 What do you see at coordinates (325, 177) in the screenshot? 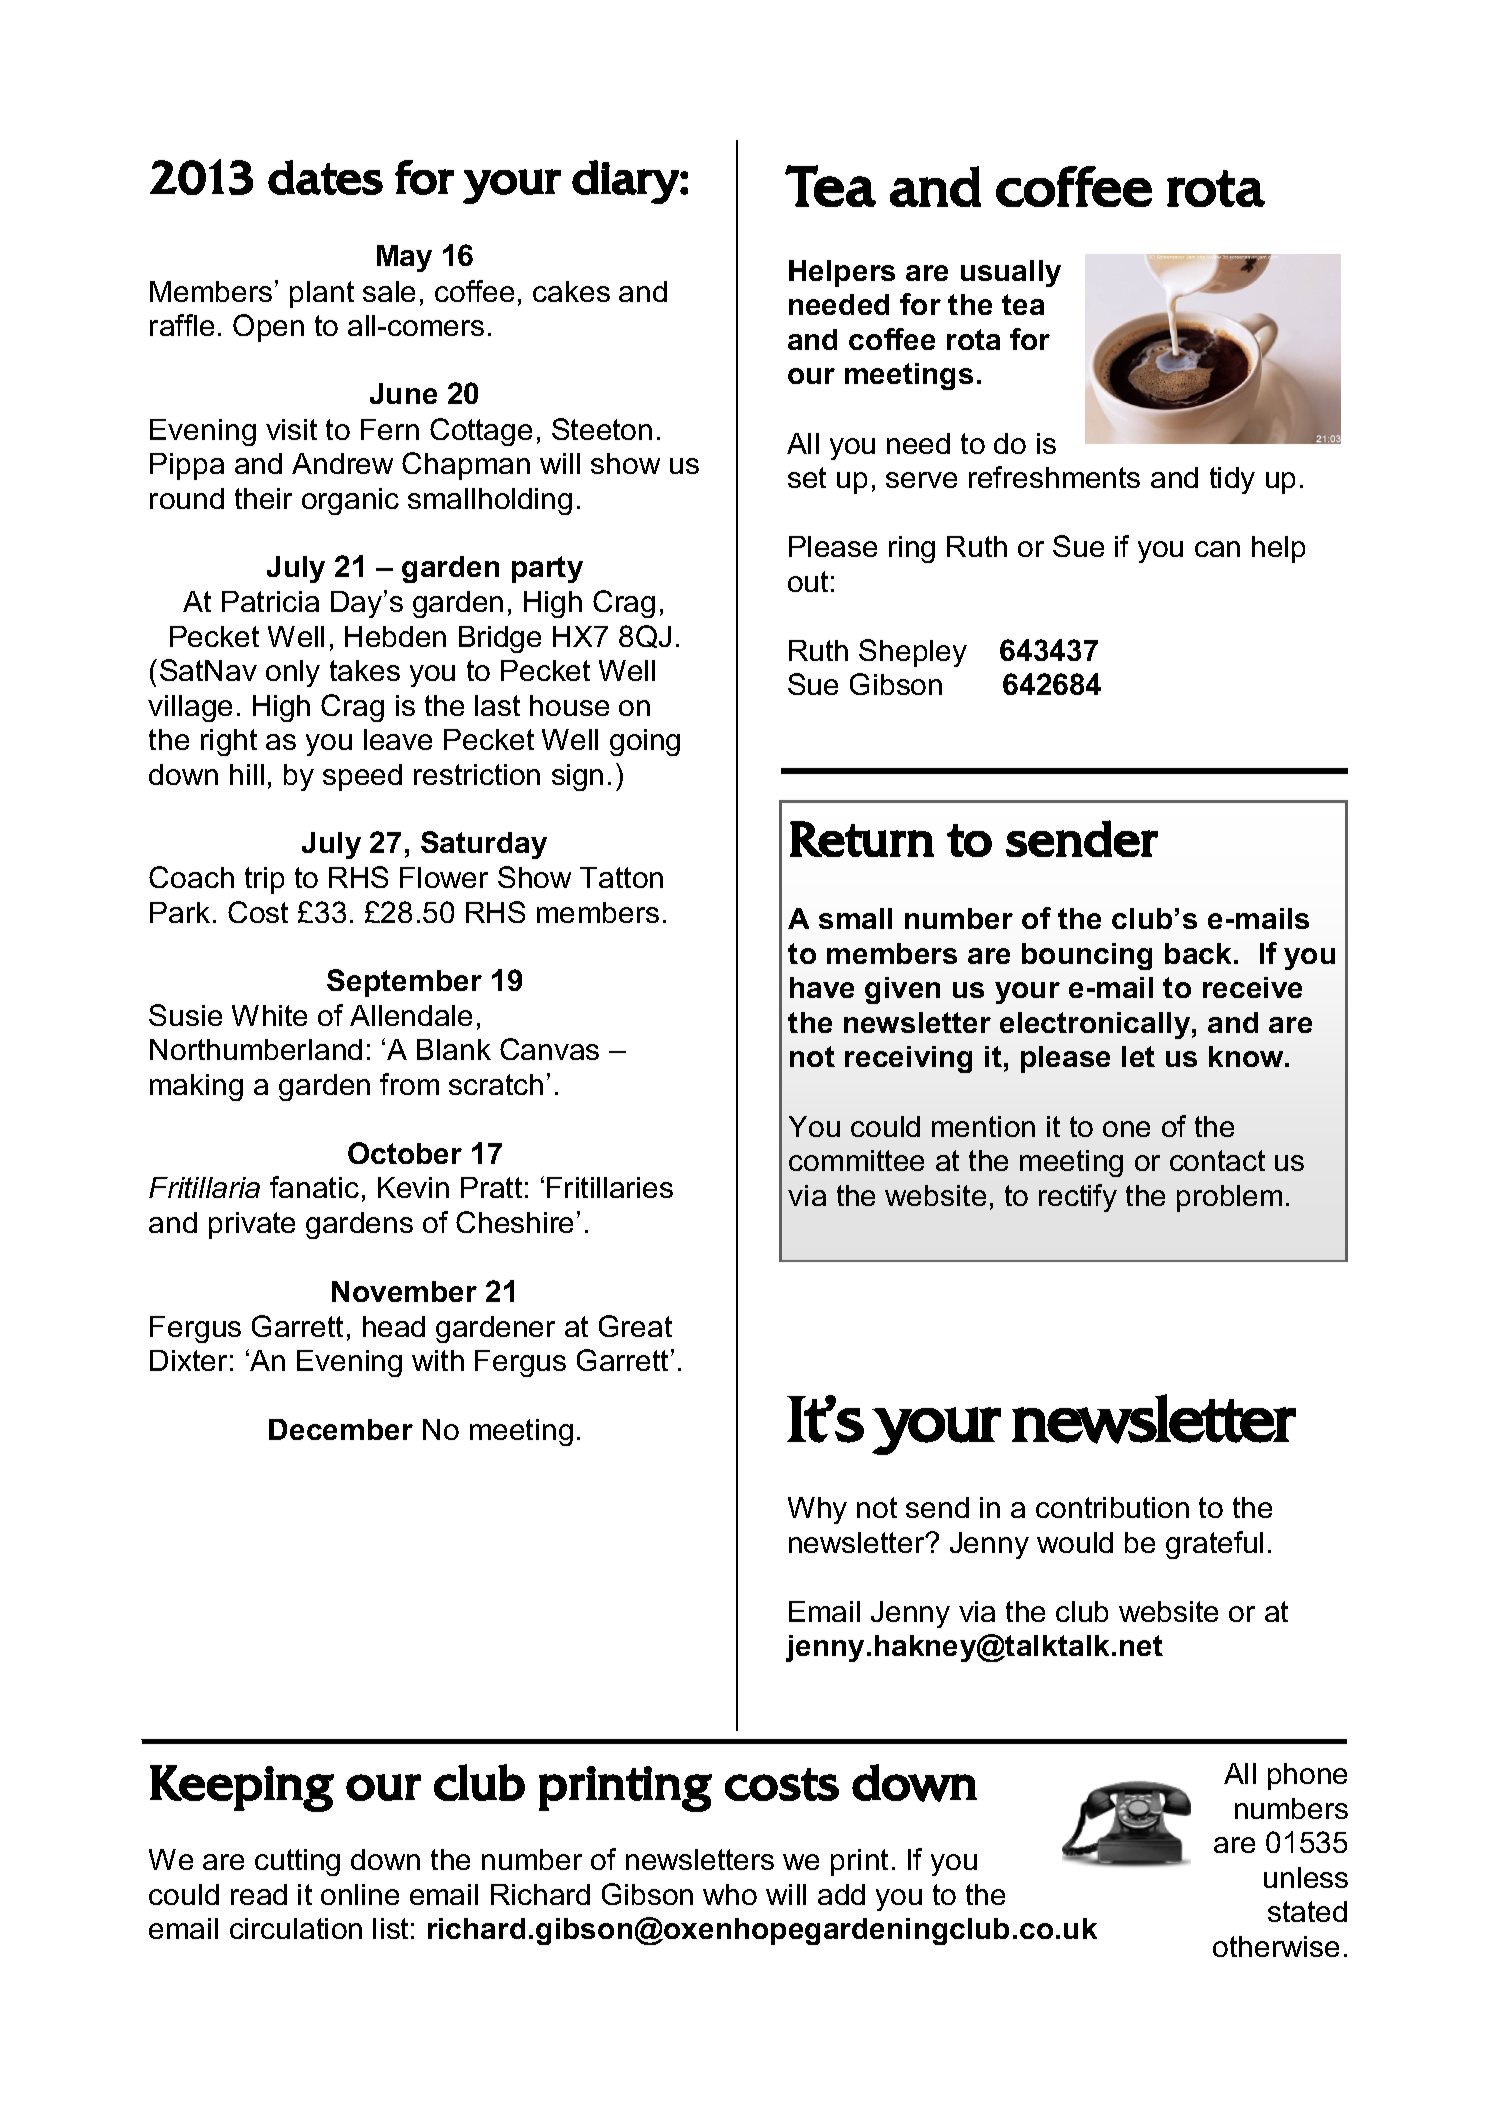
I see `dates` at bounding box center [325, 177].
